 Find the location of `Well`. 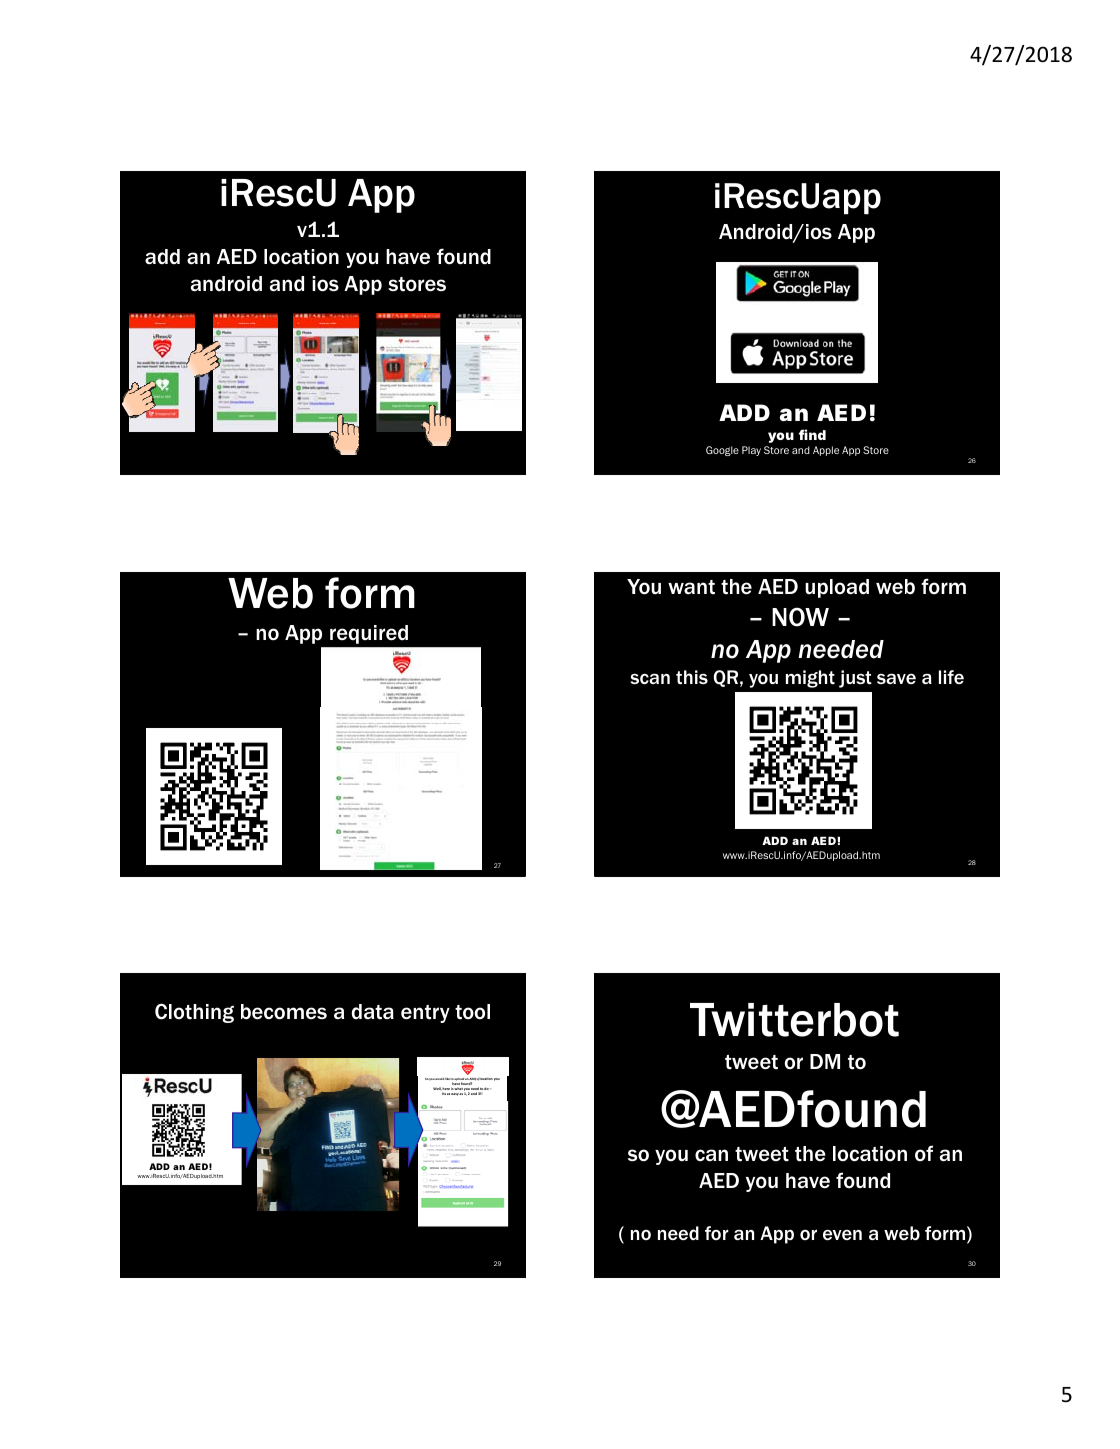

Well is located at coordinates (437, 1088).
